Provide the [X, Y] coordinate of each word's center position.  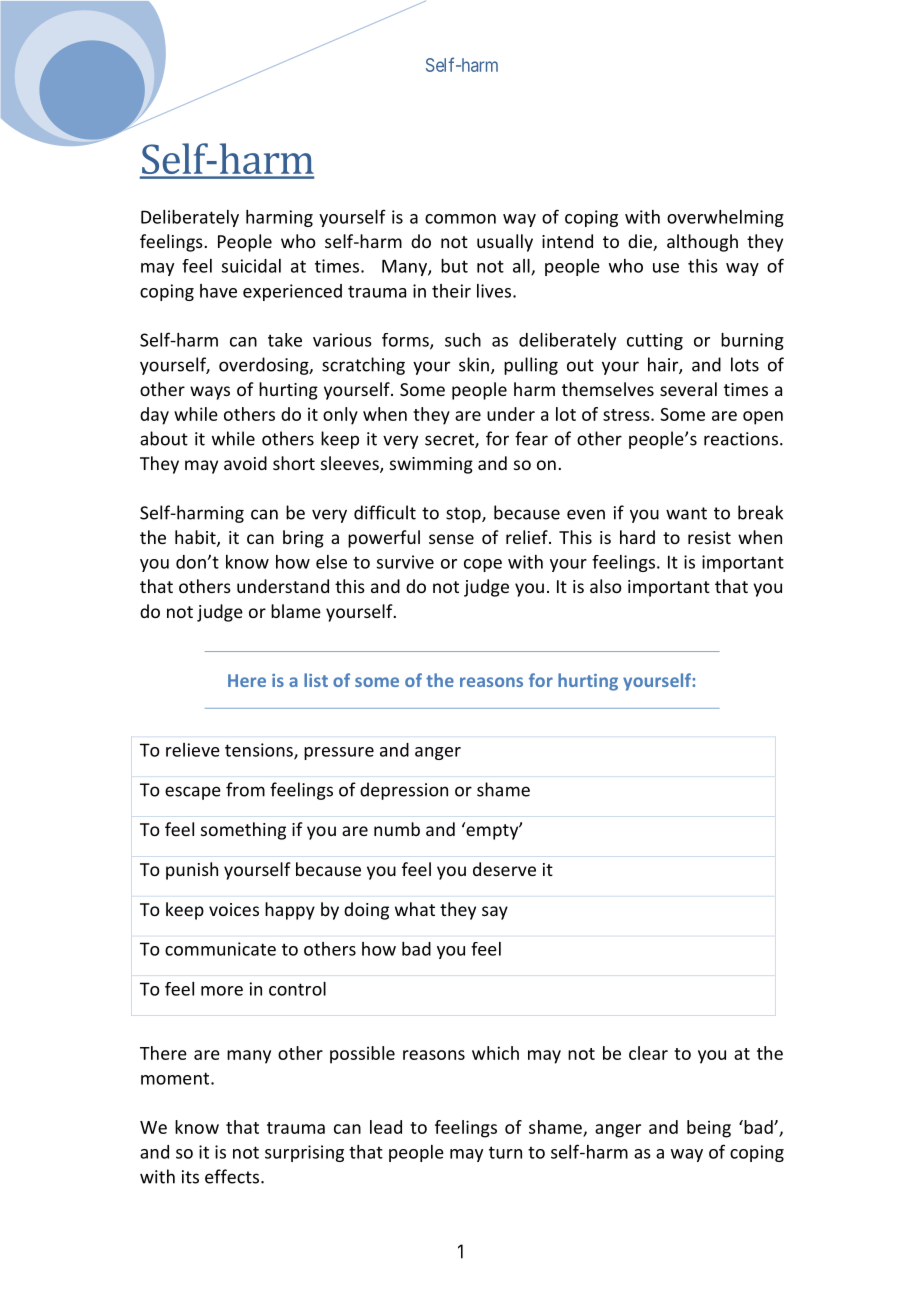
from [245, 789]
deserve [504, 869]
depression [404, 791]
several [688, 389]
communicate [220, 949]
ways [210, 393]
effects [233, 1176]
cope [483, 565]
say [495, 913]
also [606, 586]
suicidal [251, 266]
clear [648, 1053]
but [454, 266]
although [702, 243]
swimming [431, 465]
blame [296, 611]
